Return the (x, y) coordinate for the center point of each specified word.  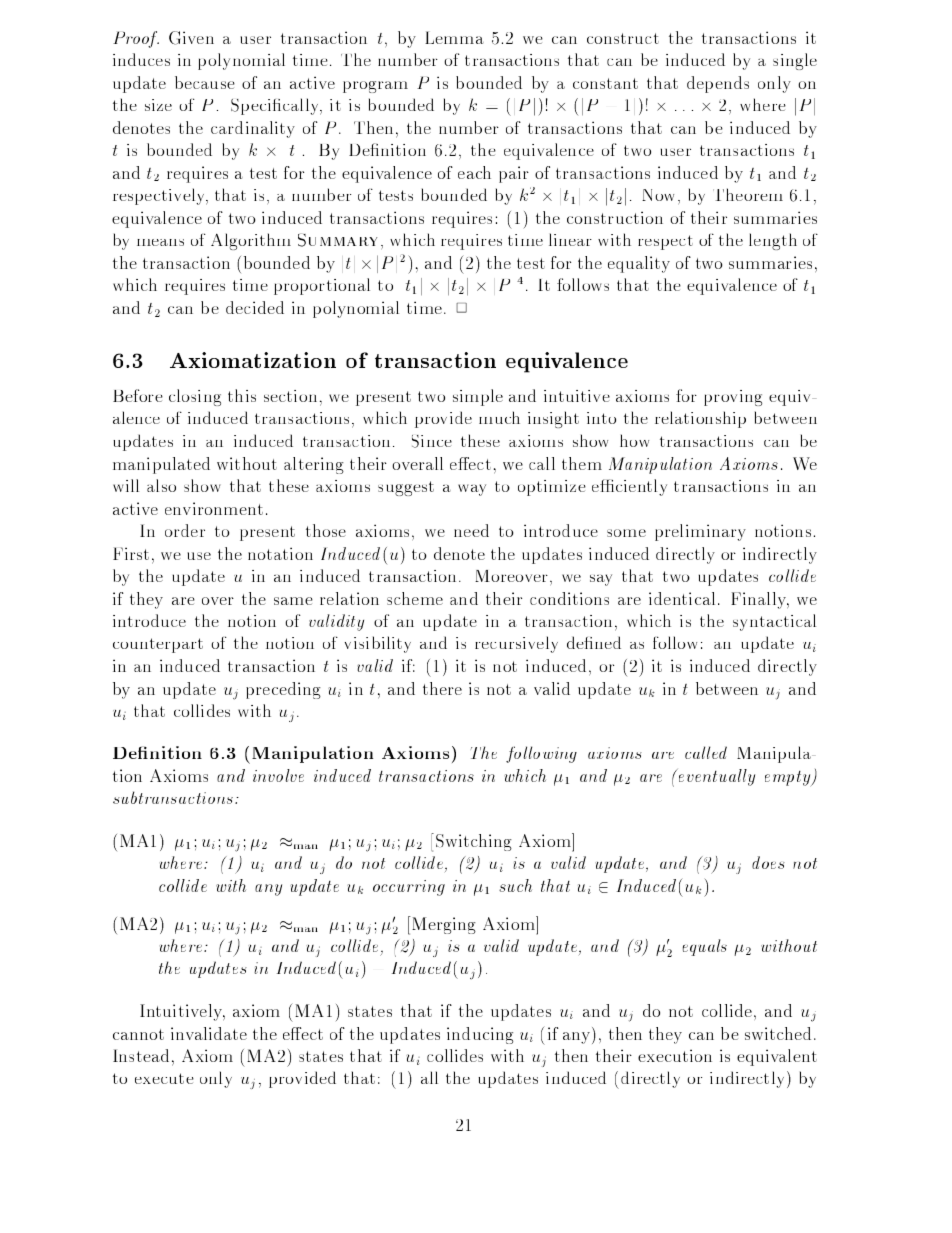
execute (164, 1078)
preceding (283, 690)
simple (478, 397)
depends (718, 84)
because (205, 82)
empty (789, 779)
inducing (480, 1035)
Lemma (454, 37)
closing (195, 397)
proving (733, 398)
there (442, 688)
